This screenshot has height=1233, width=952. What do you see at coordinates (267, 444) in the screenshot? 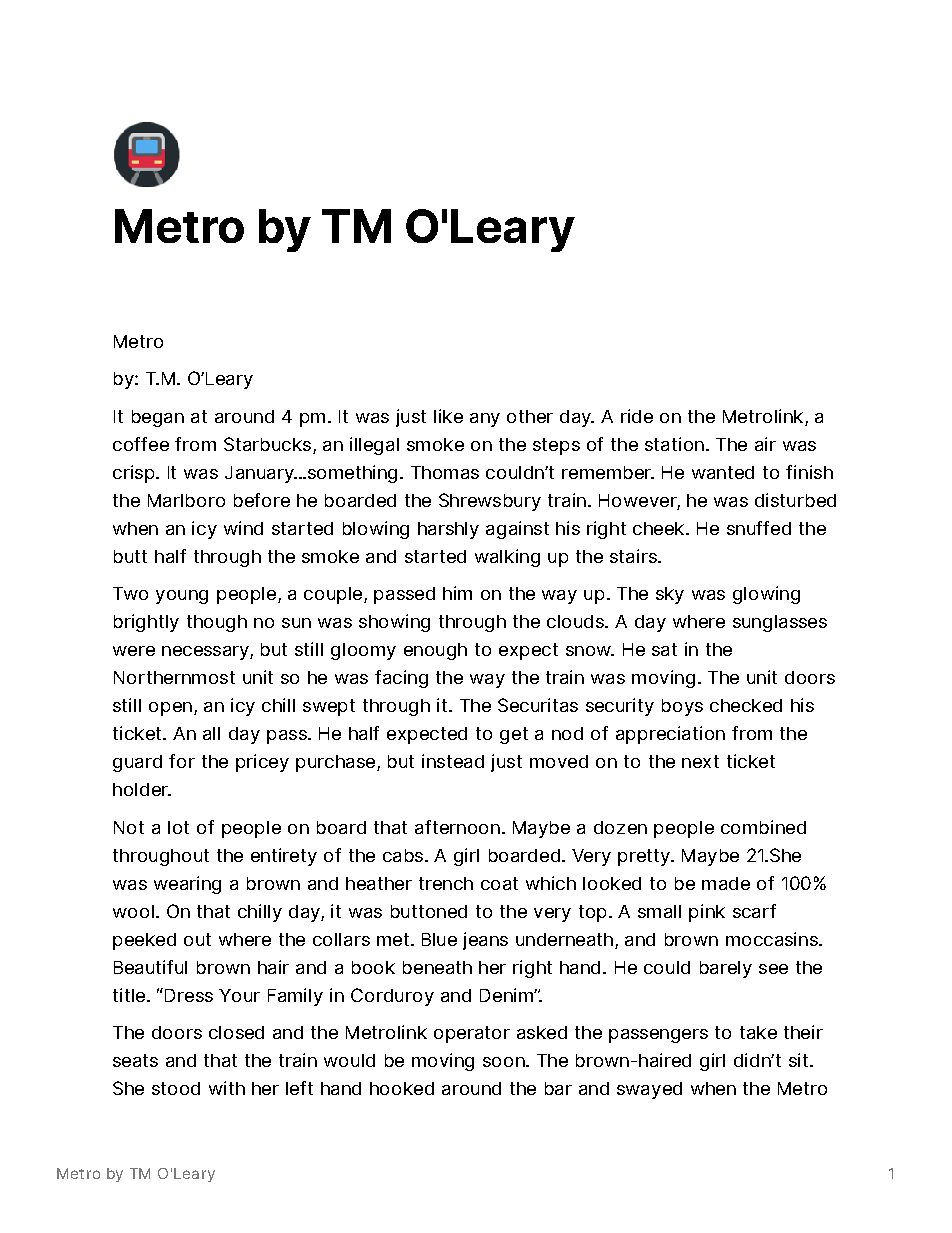
I see `Starbucks` at bounding box center [267, 444].
